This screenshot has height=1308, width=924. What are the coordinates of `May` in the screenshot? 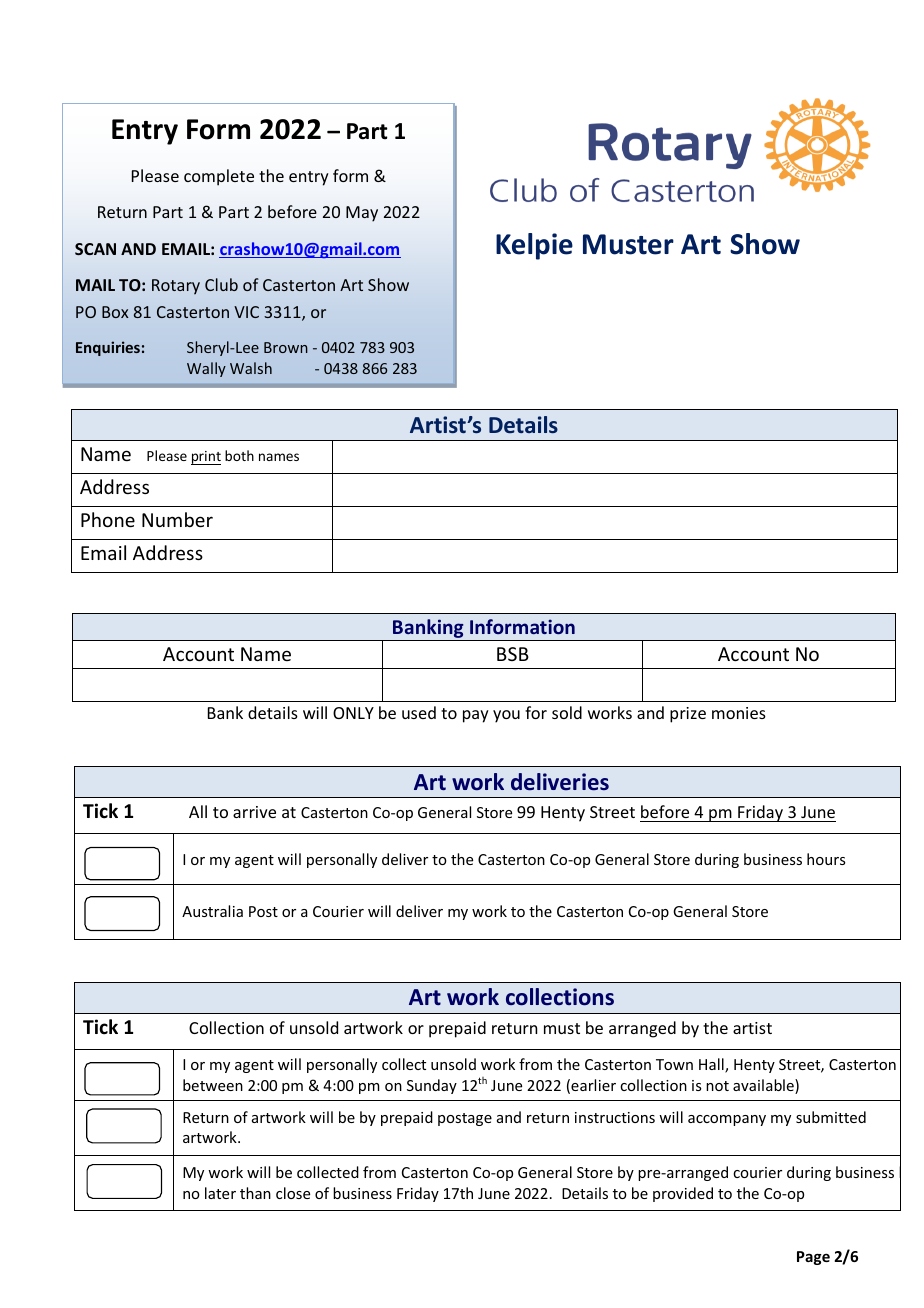 It's located at (362, 214).
